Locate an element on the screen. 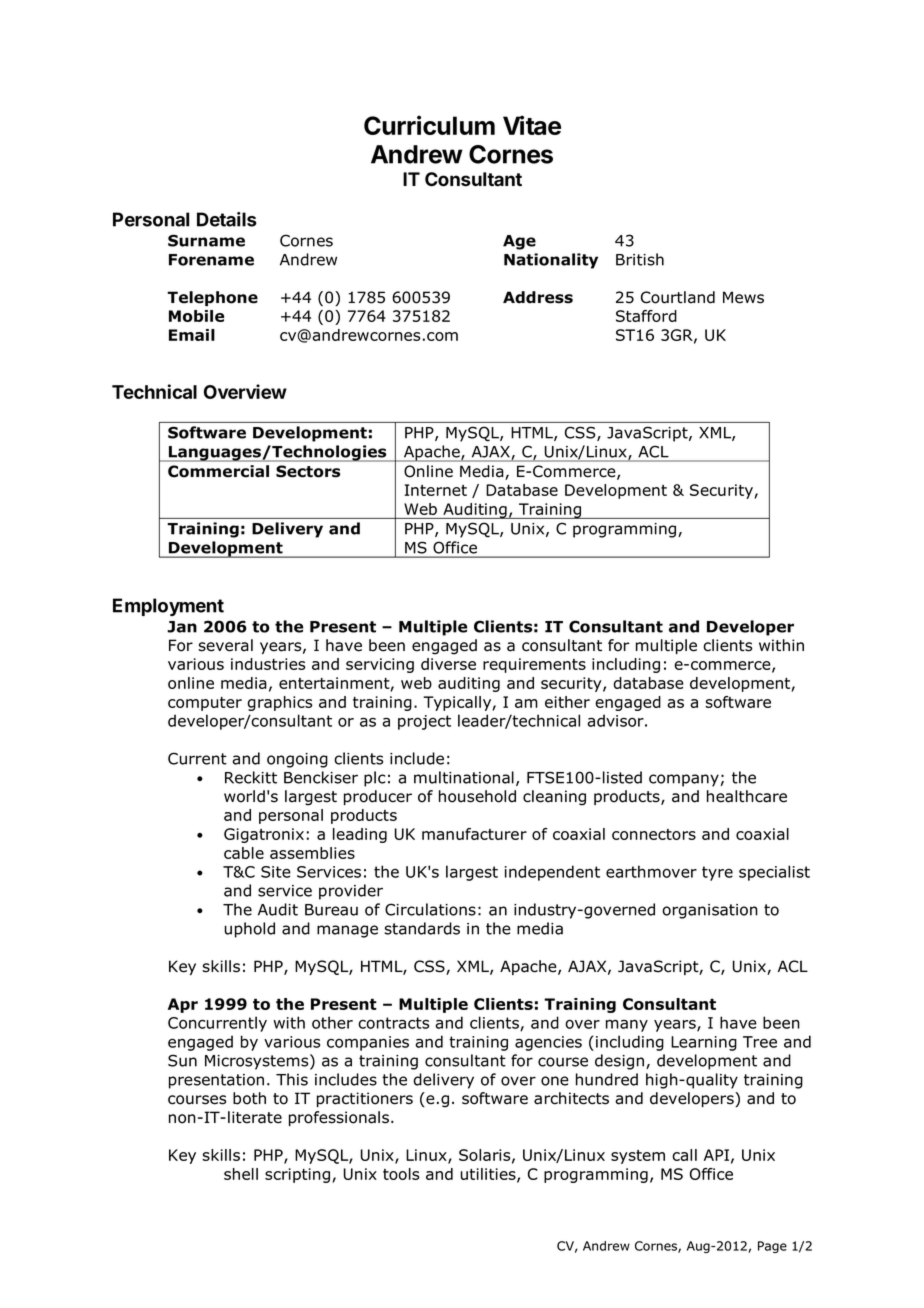  Apr is located at coordinates (183, 1005).
